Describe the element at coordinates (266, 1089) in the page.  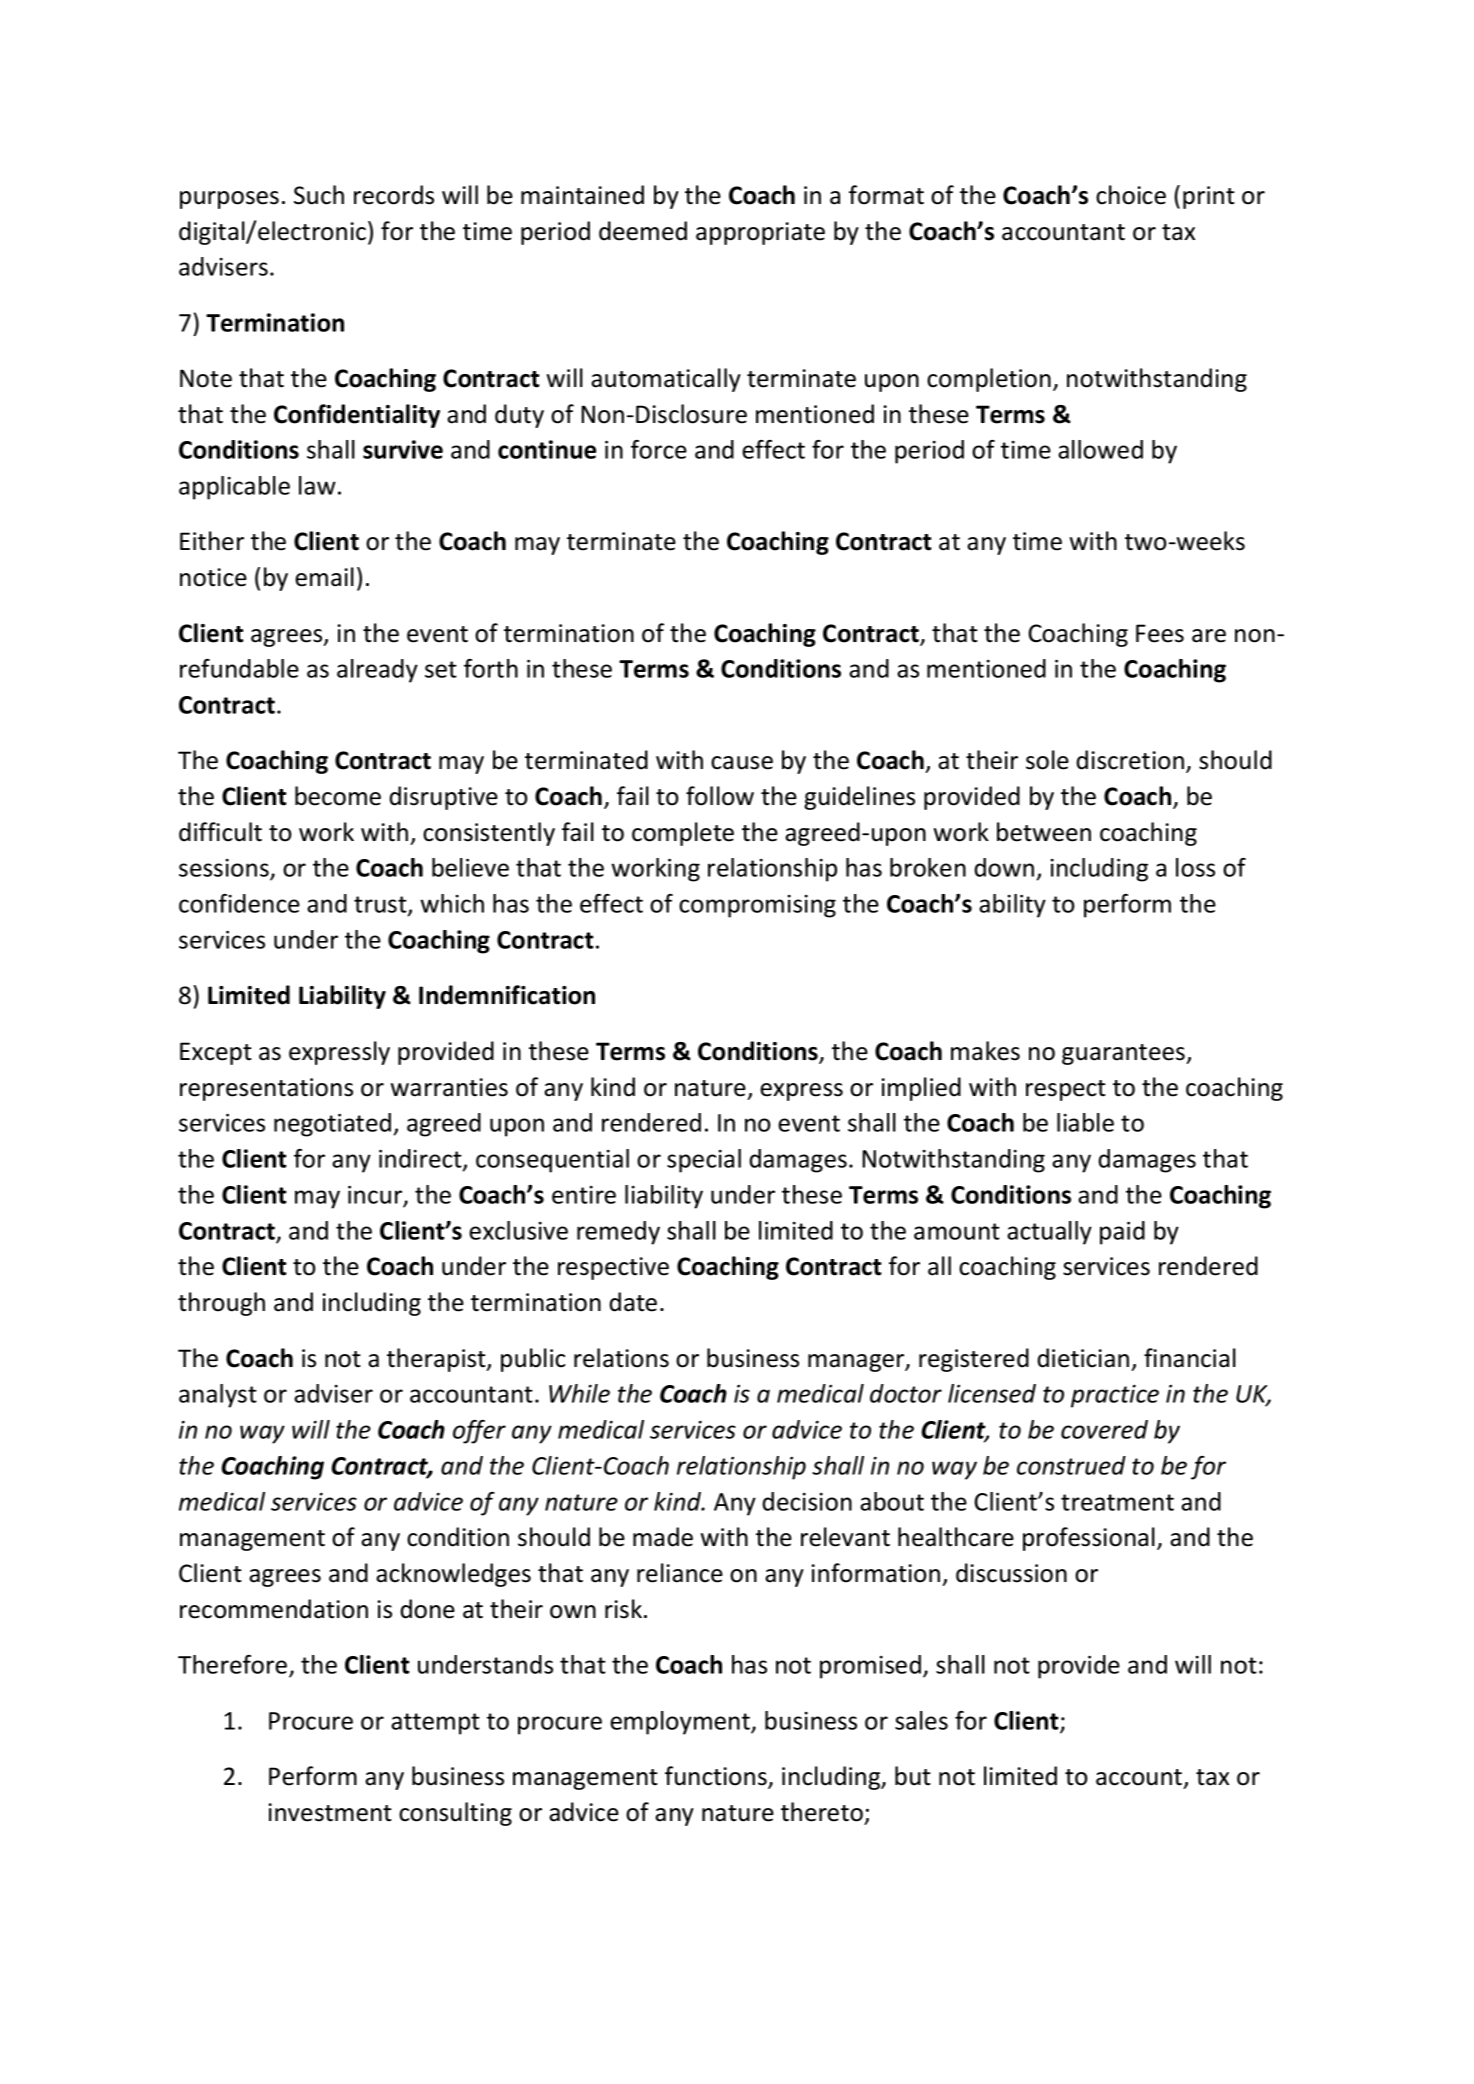
I see `representations` at that location.
